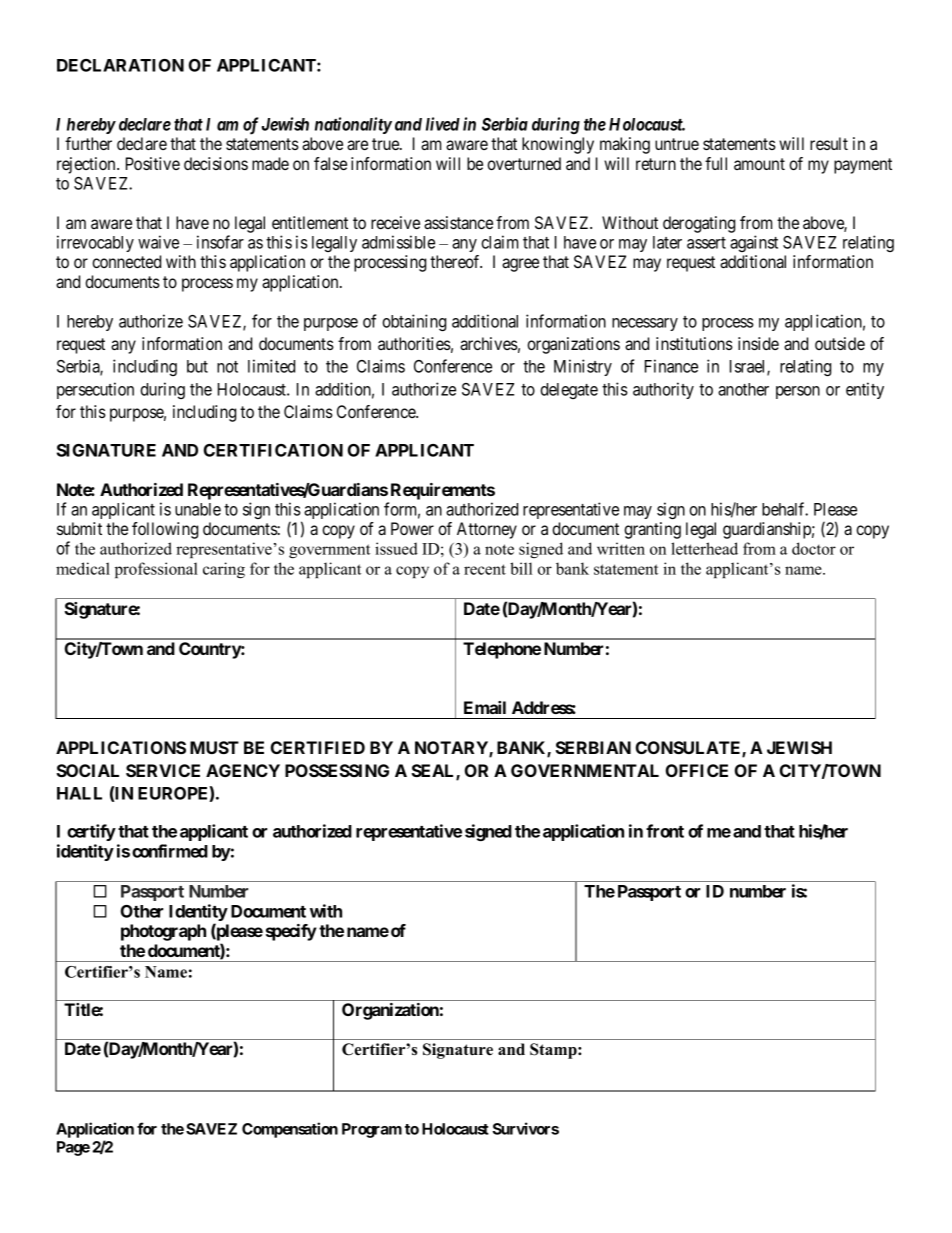 The image size is (952, 1233). I want to click on lived, so click(443, 124).
